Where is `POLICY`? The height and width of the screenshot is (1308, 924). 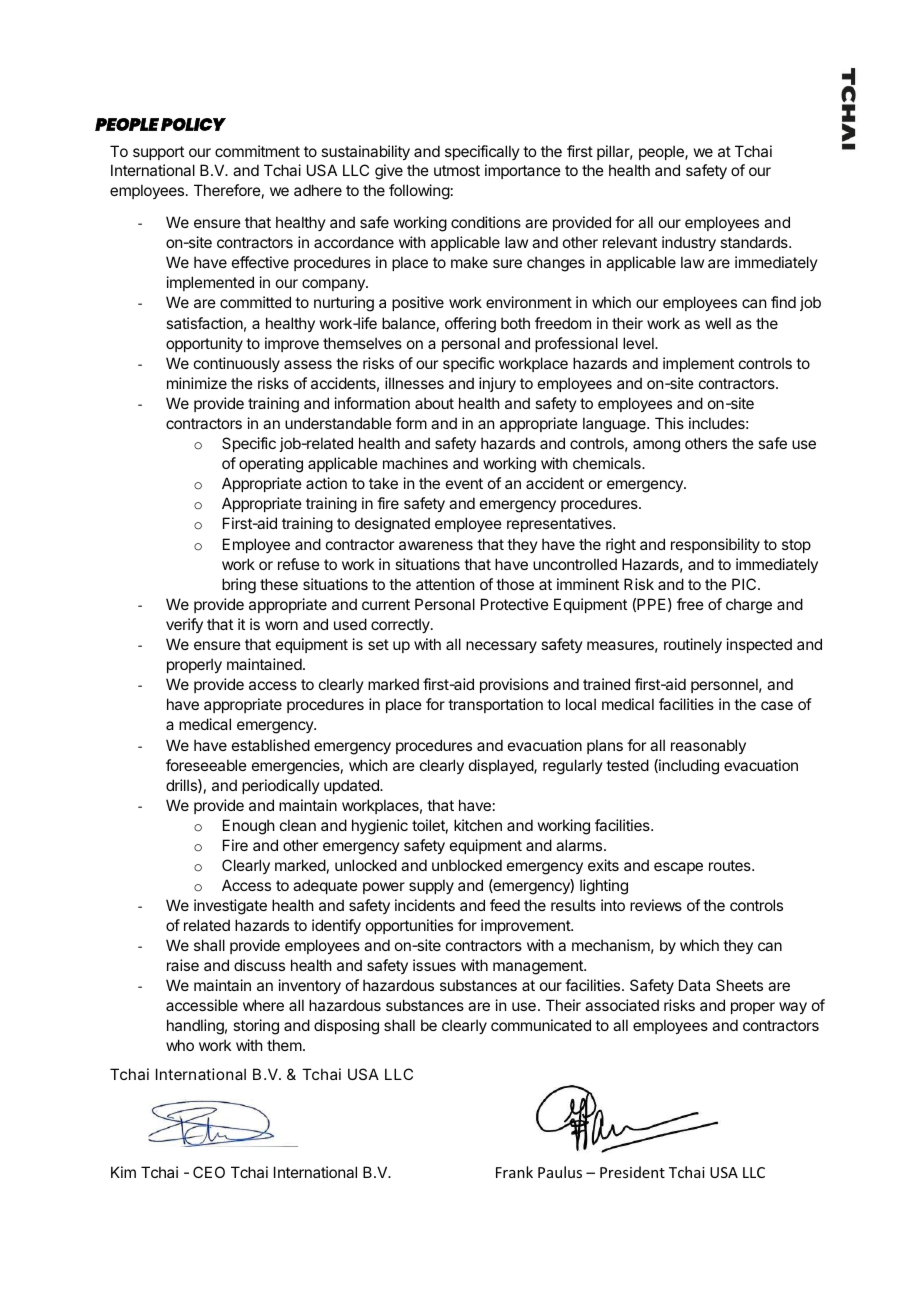 POLICY is located at coordinates (193, 124).
